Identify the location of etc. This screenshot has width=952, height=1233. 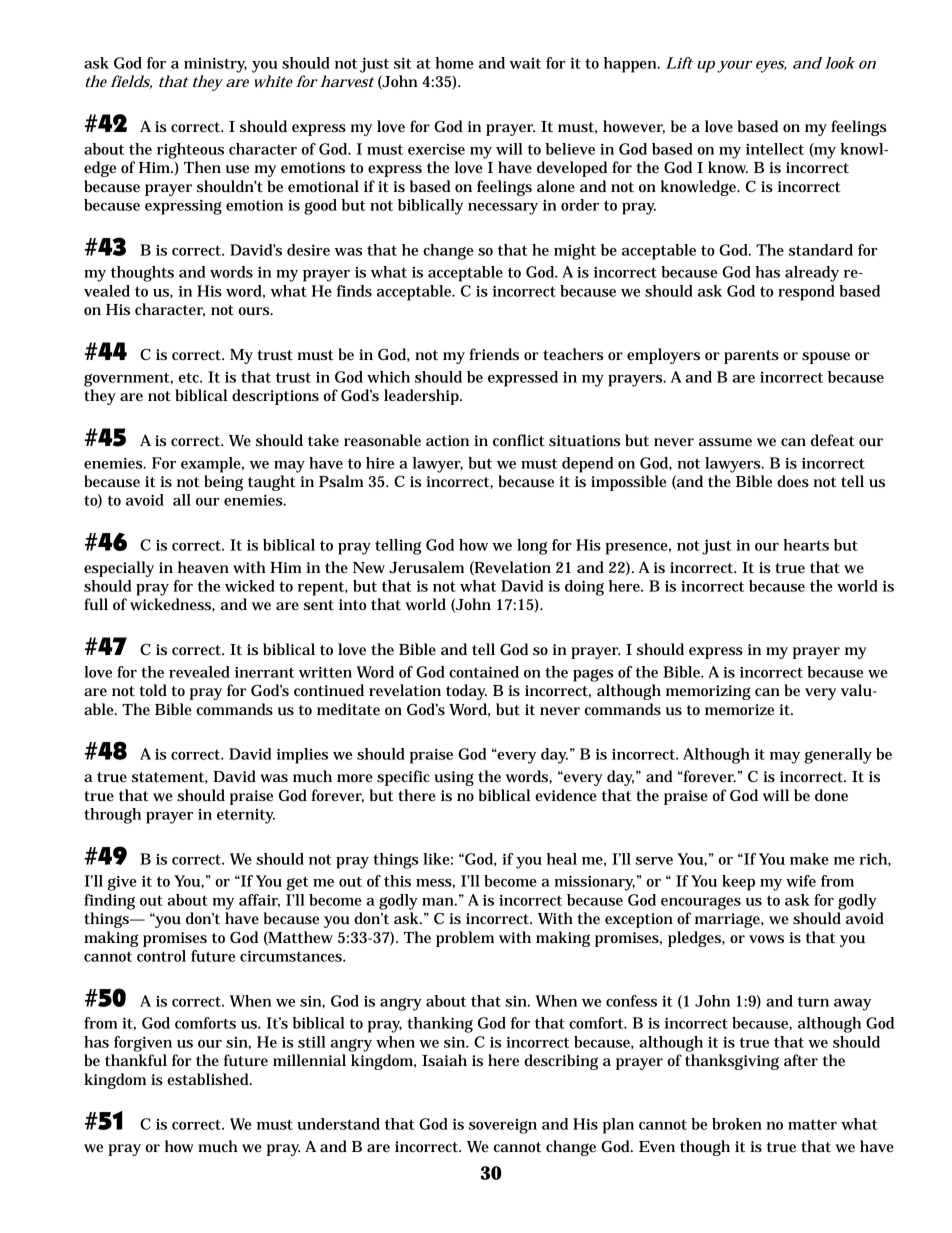
(190, 378).
